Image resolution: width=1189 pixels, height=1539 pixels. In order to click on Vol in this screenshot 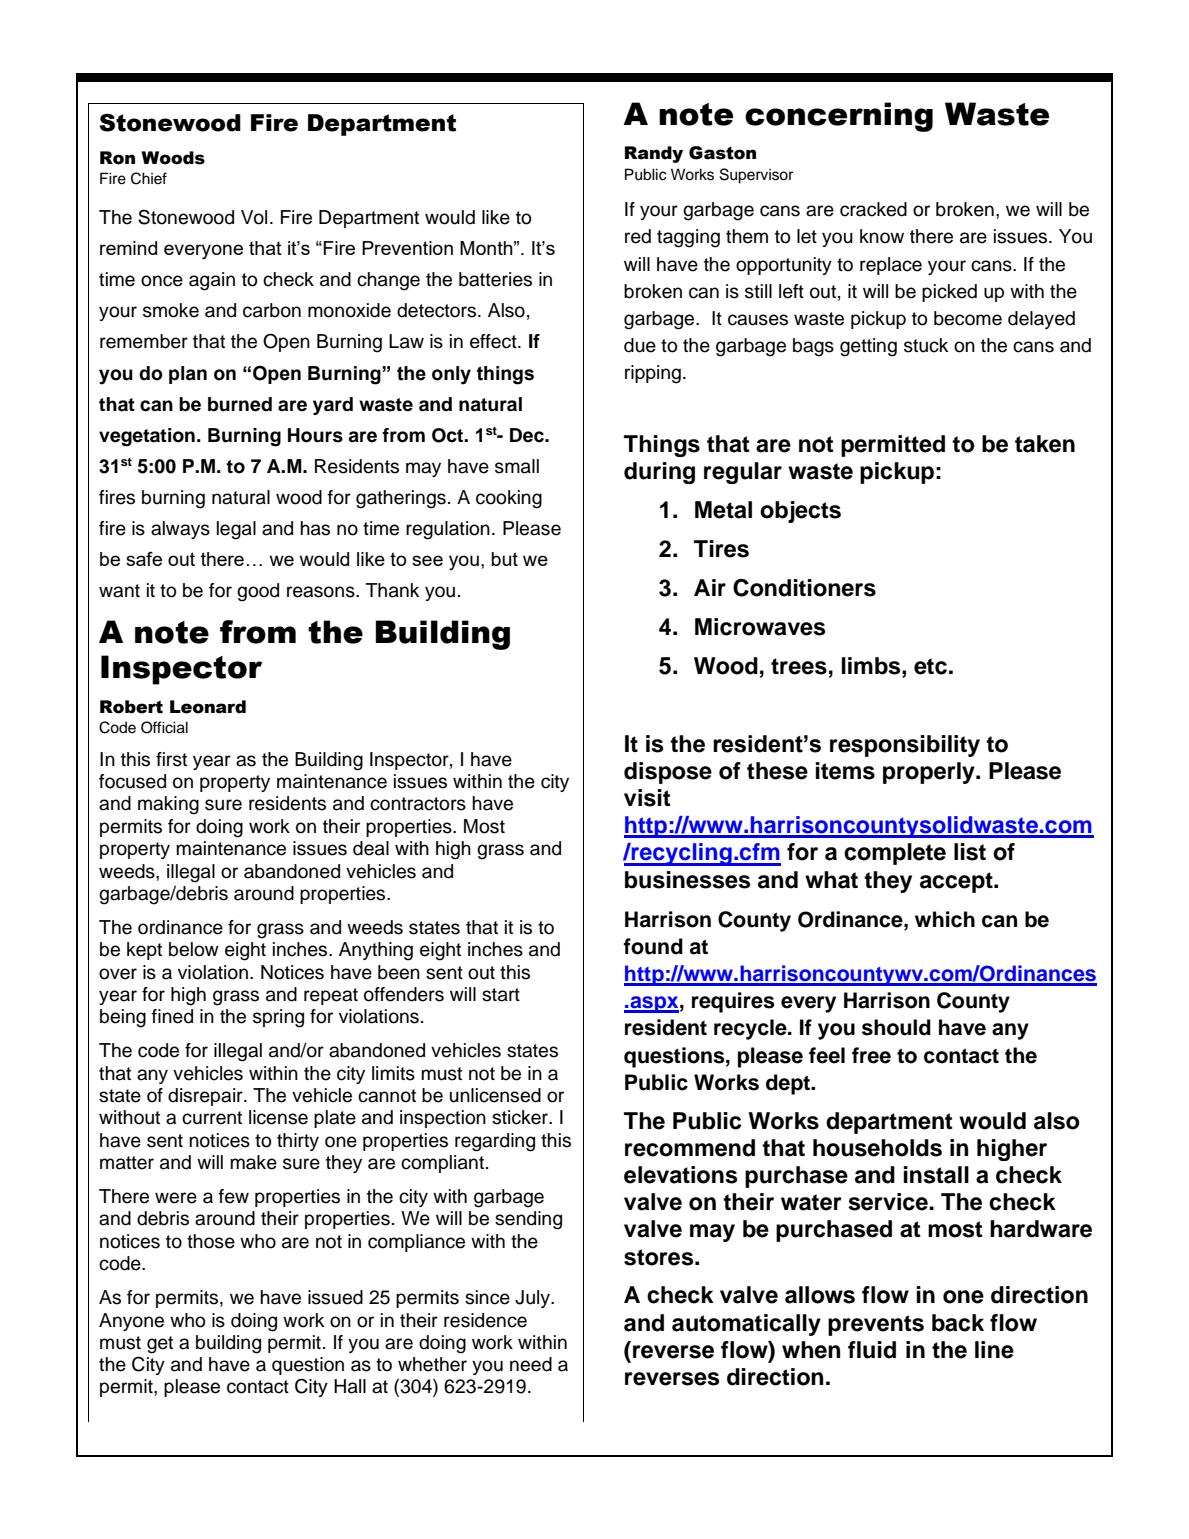, I will do `click(254, 217)`.
